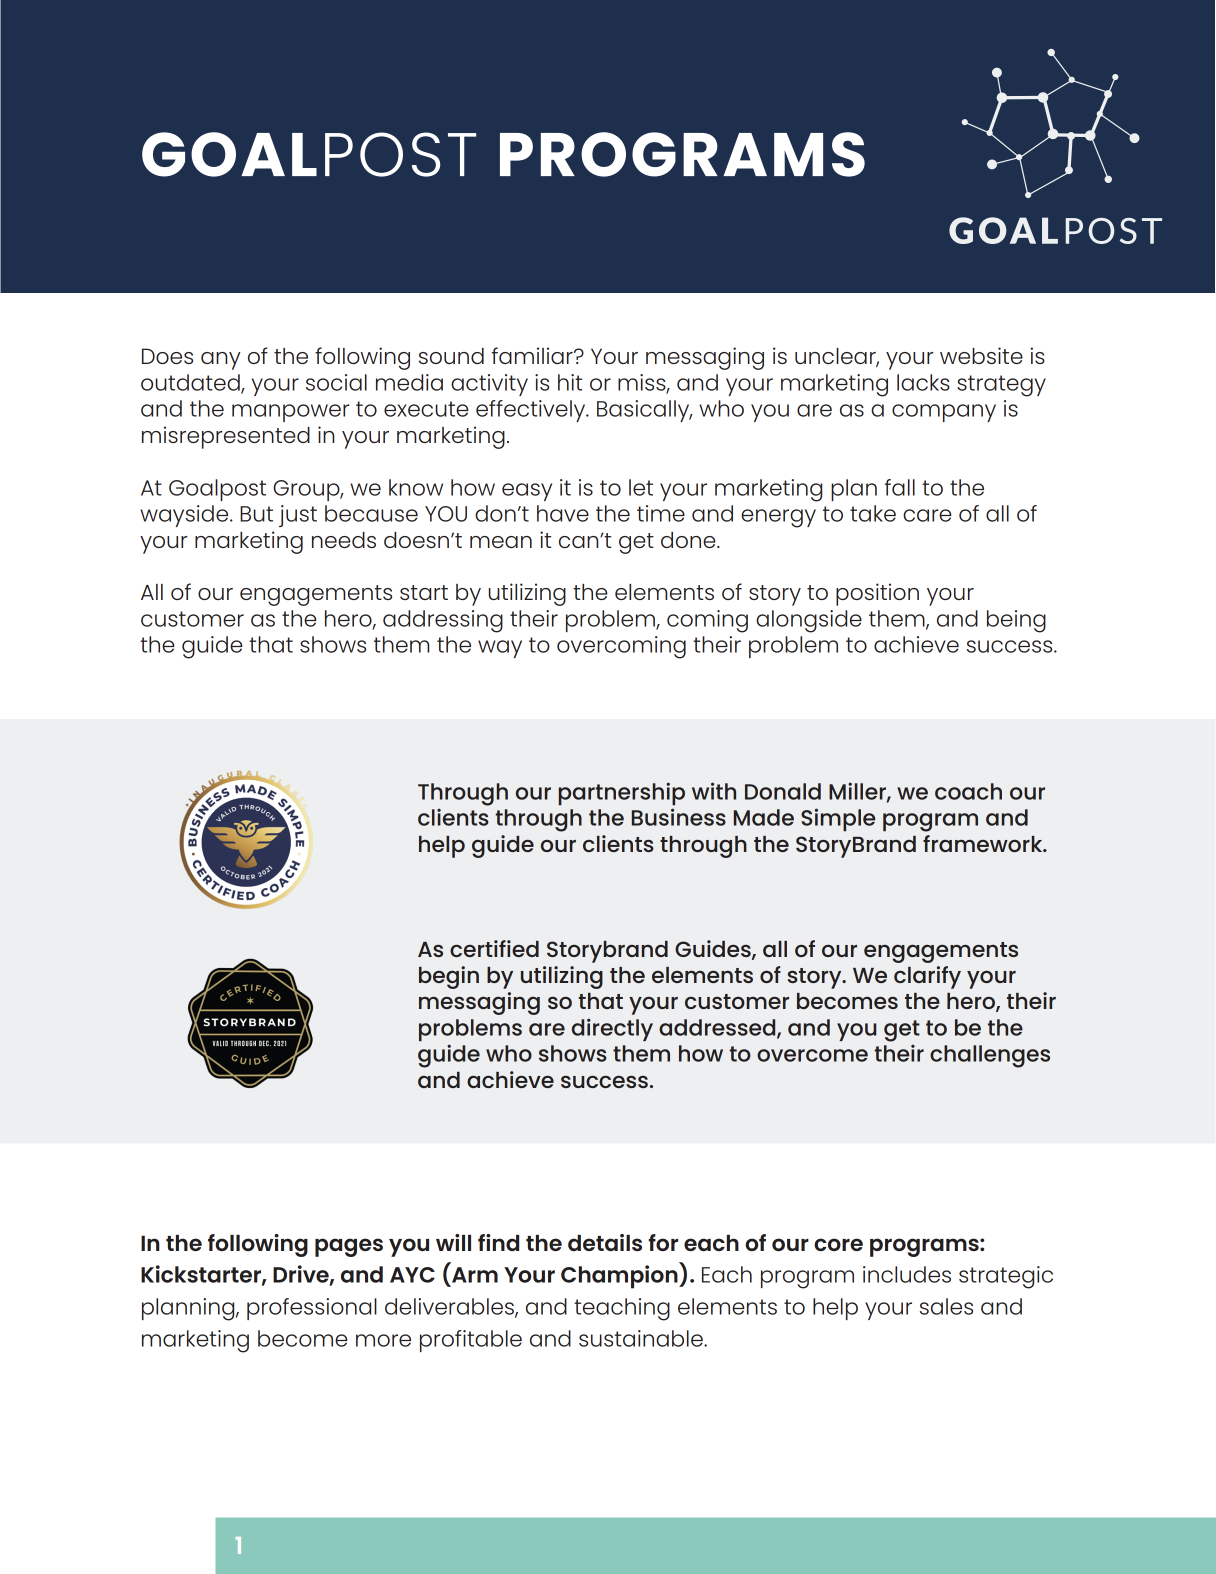  What do you see at coordinates (570, 382) in the screenshot?
I see `hit` at bounding box center [570, 382].
